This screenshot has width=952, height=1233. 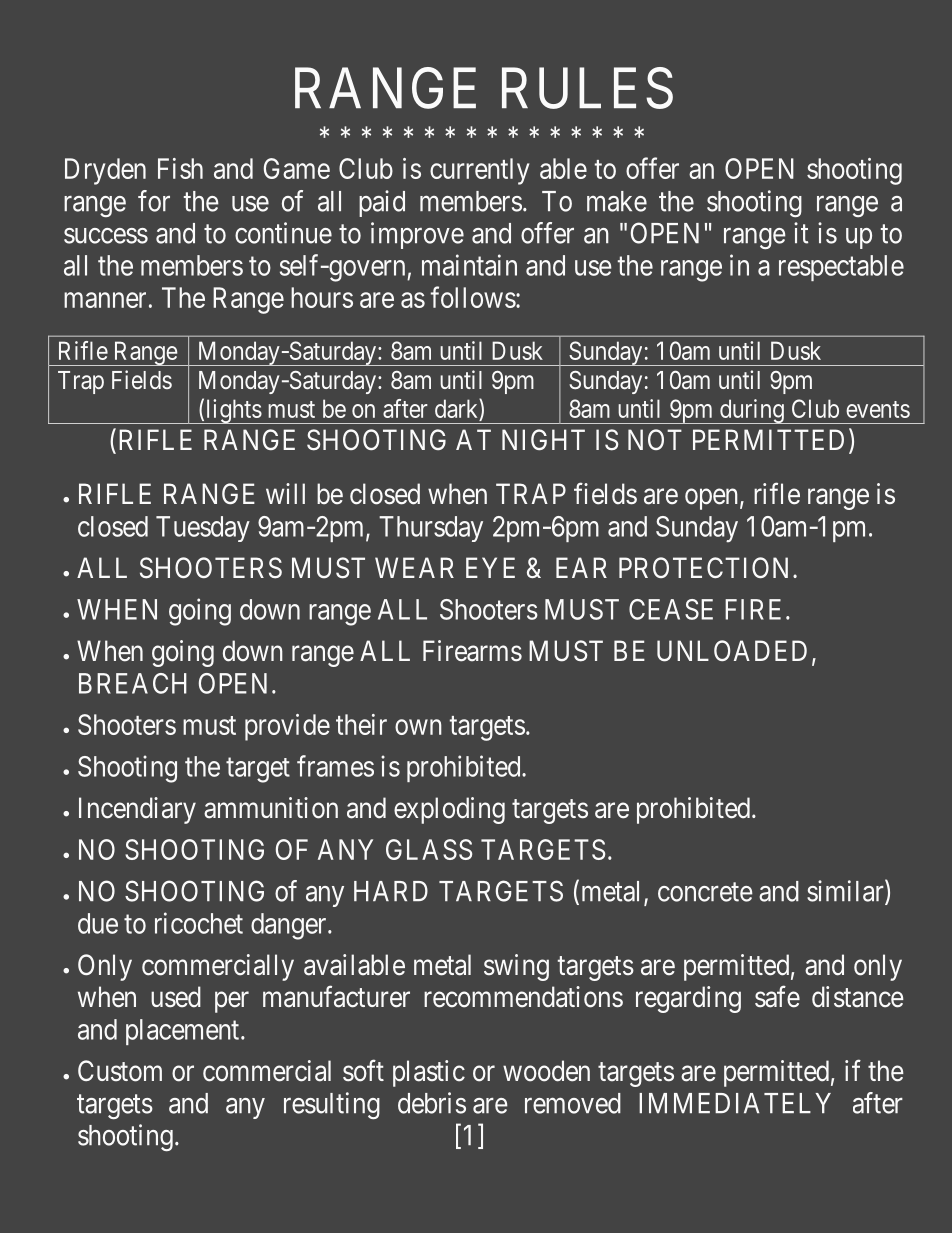 I want to click on manner, so click(x=105, y=300).
